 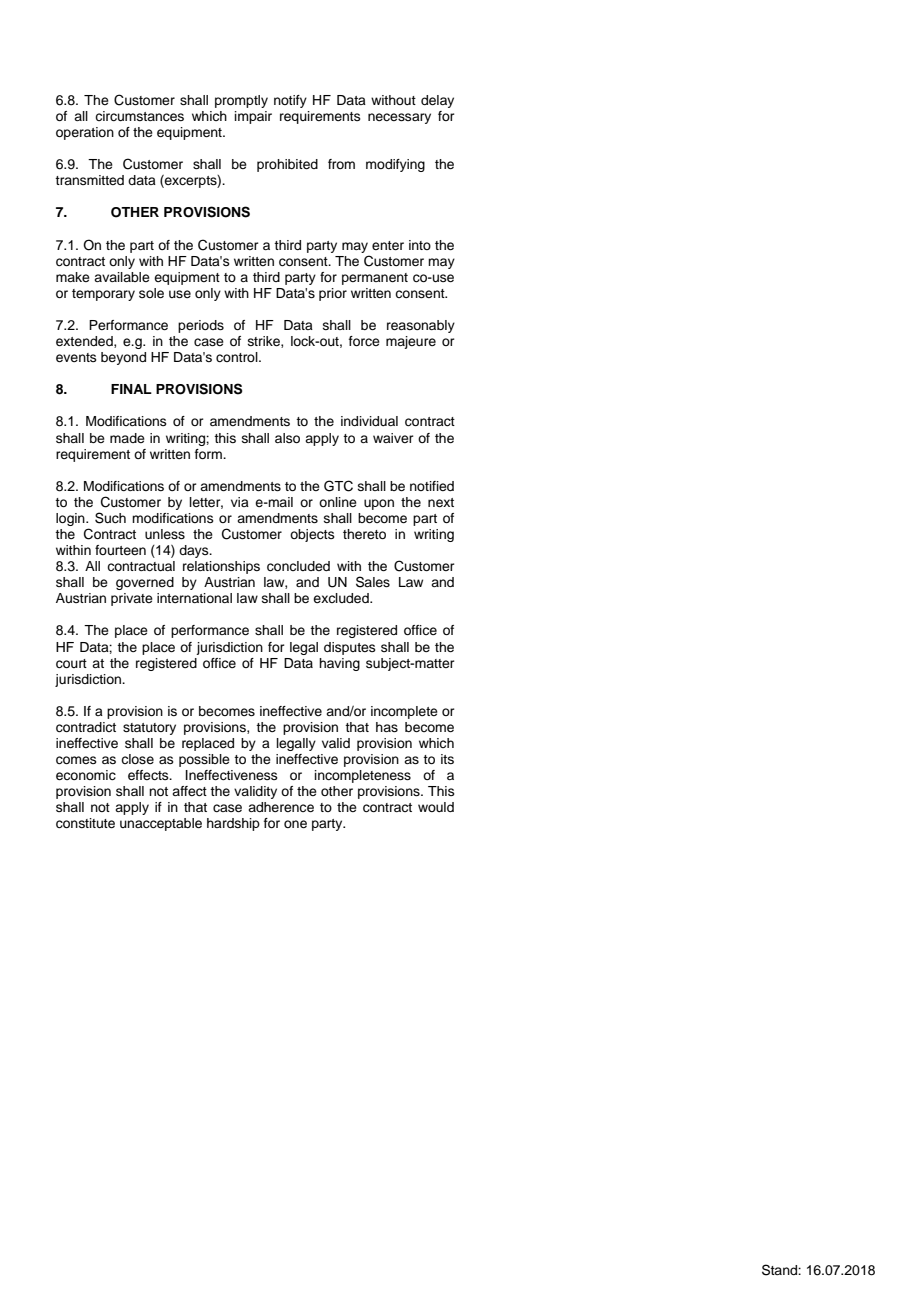 I want to click on necessary, so click(x=399, y=118).
